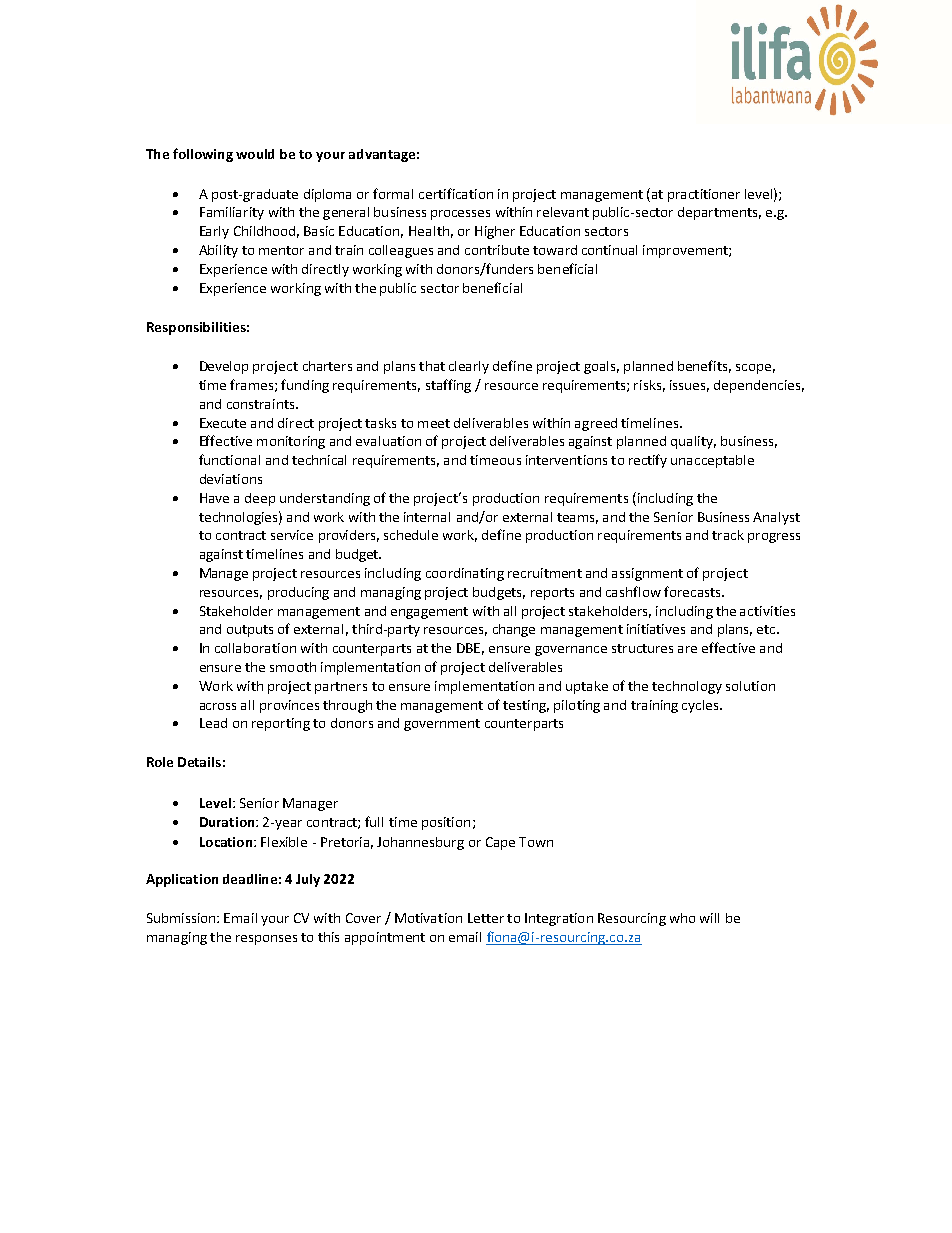  What do you see at coordinates (712, 461) in the screenshot?
I see `unacceptable` at bounding box center [712, 461].
